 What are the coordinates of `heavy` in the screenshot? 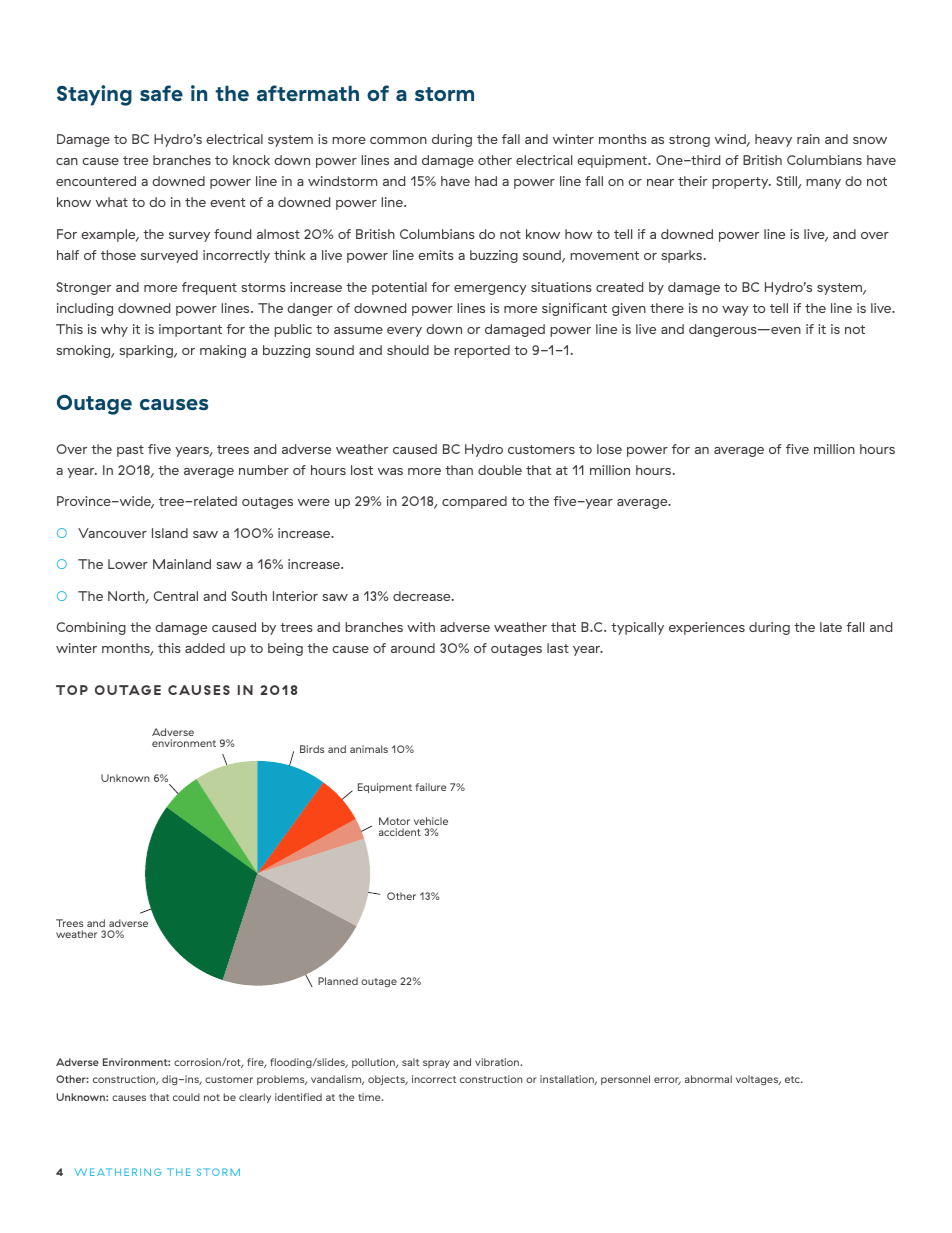 It's located at (773, 140).
